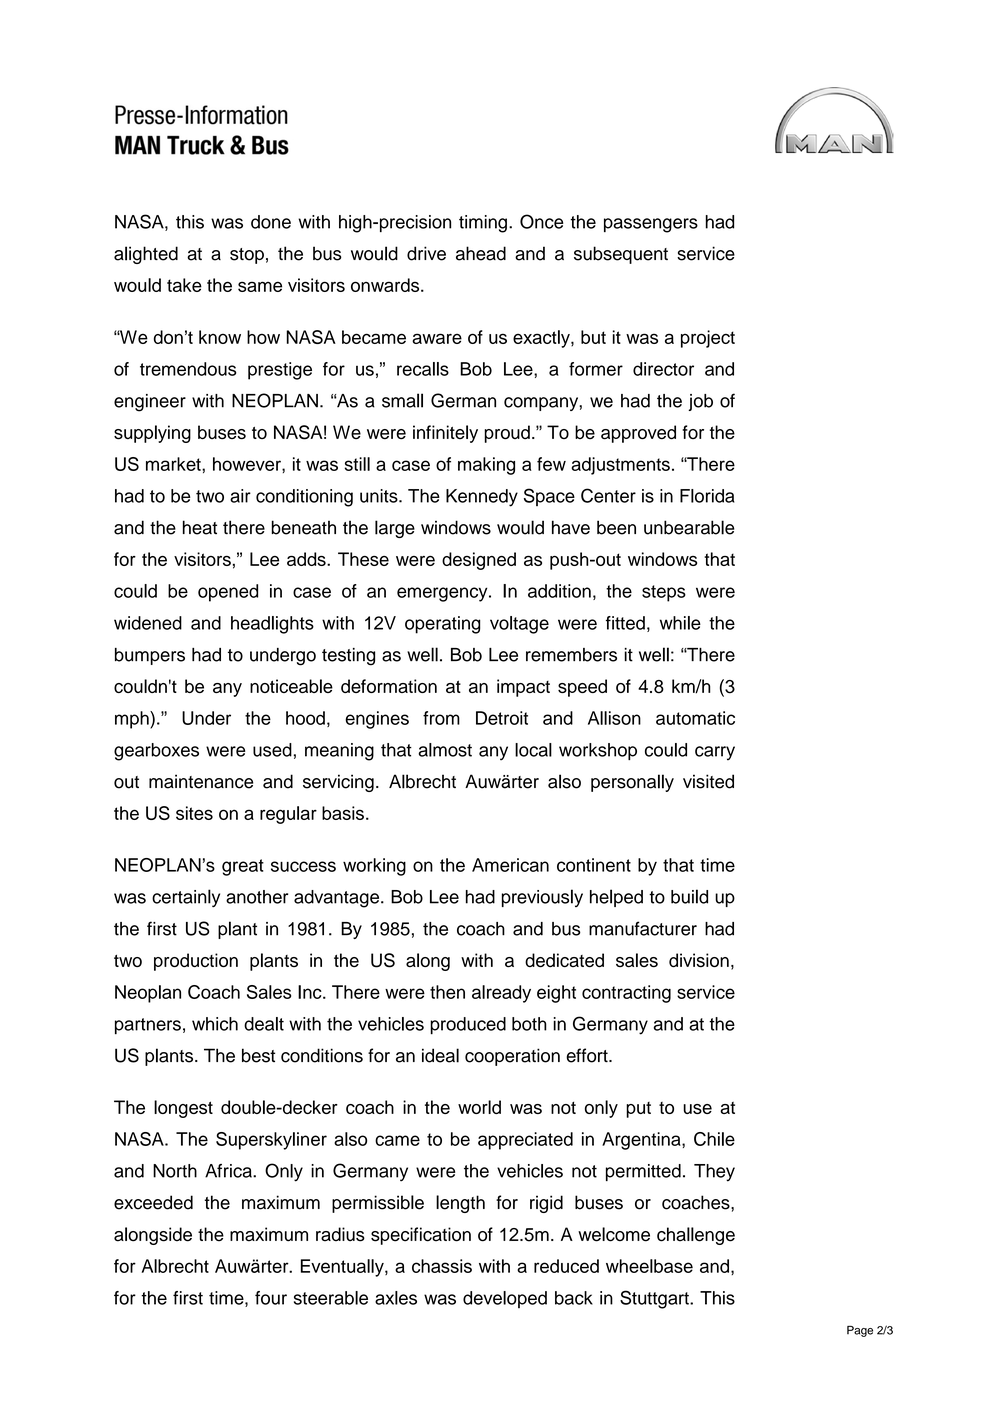 The width and height of the screenshot is (996, 1409). I want to click on ahead, so click(481, 253).
